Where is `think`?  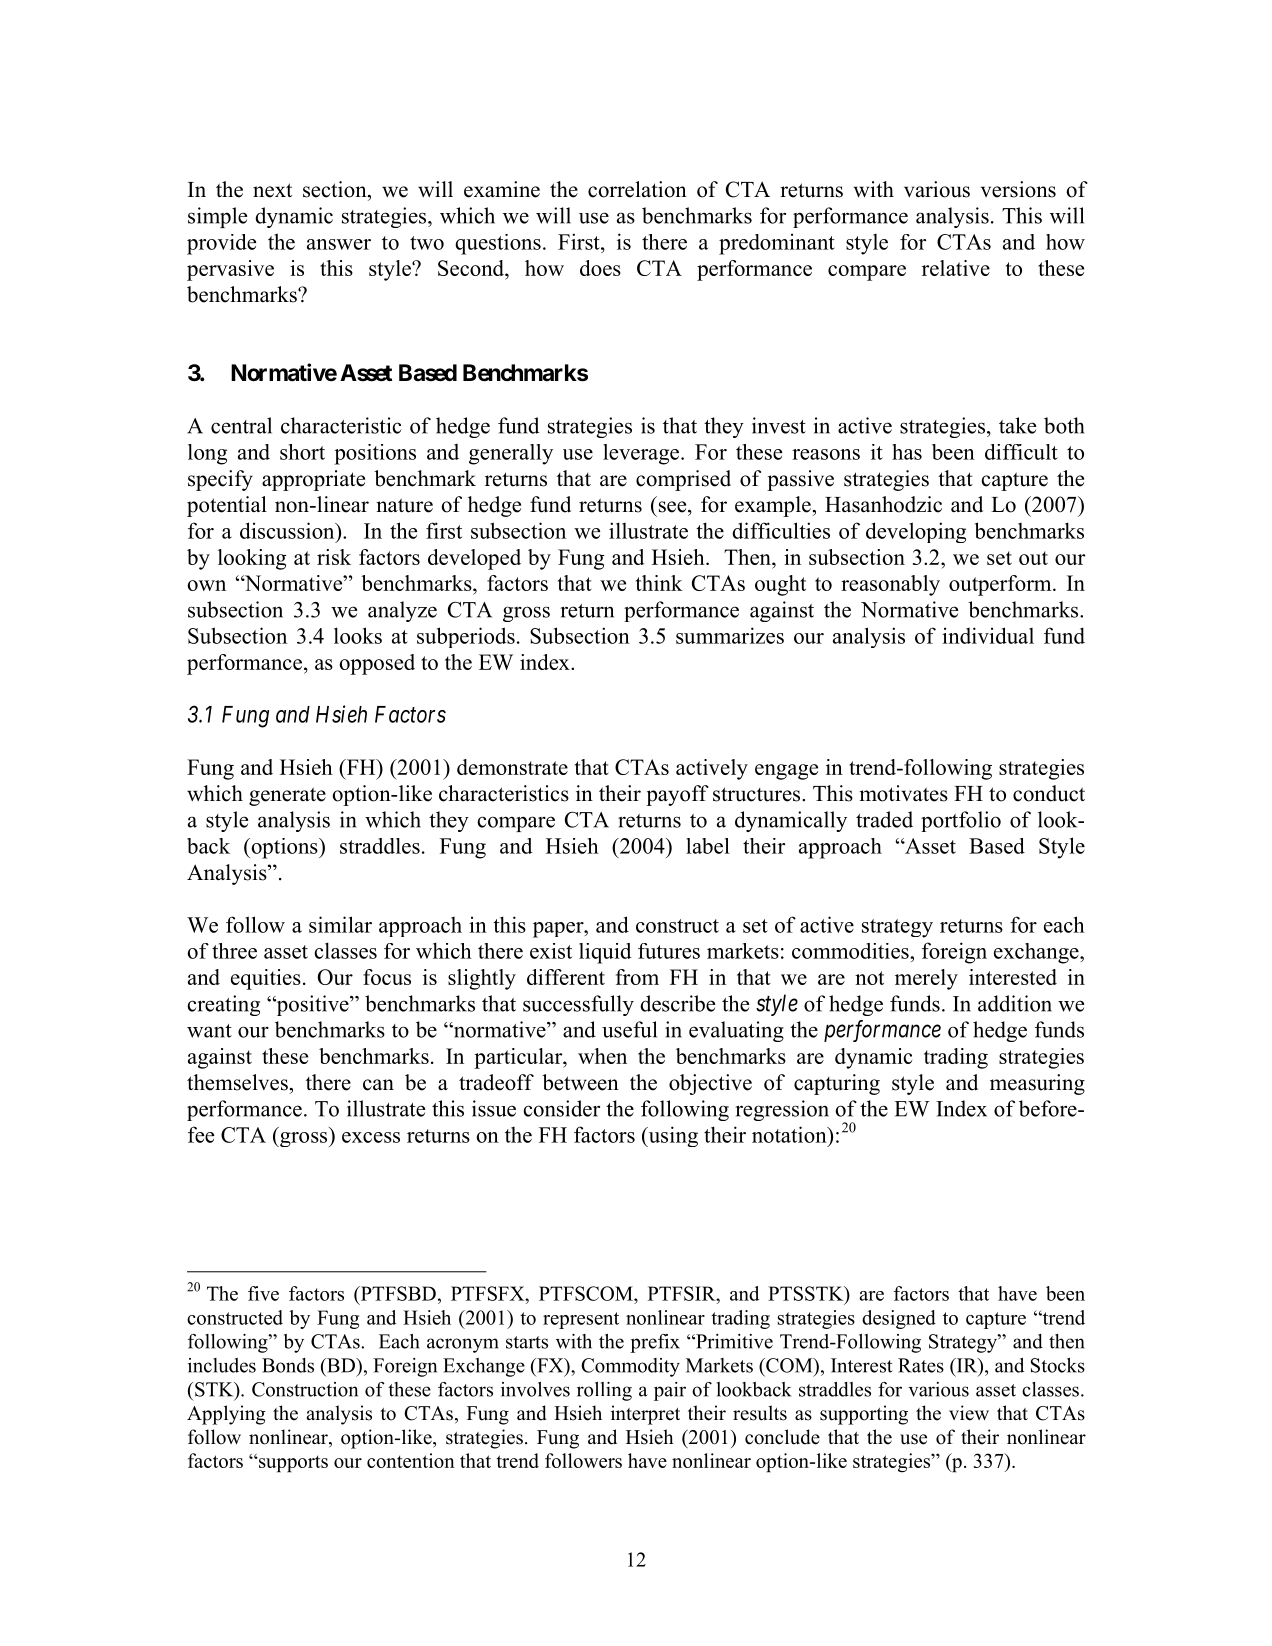
think is located at coordinates (659, 583).
